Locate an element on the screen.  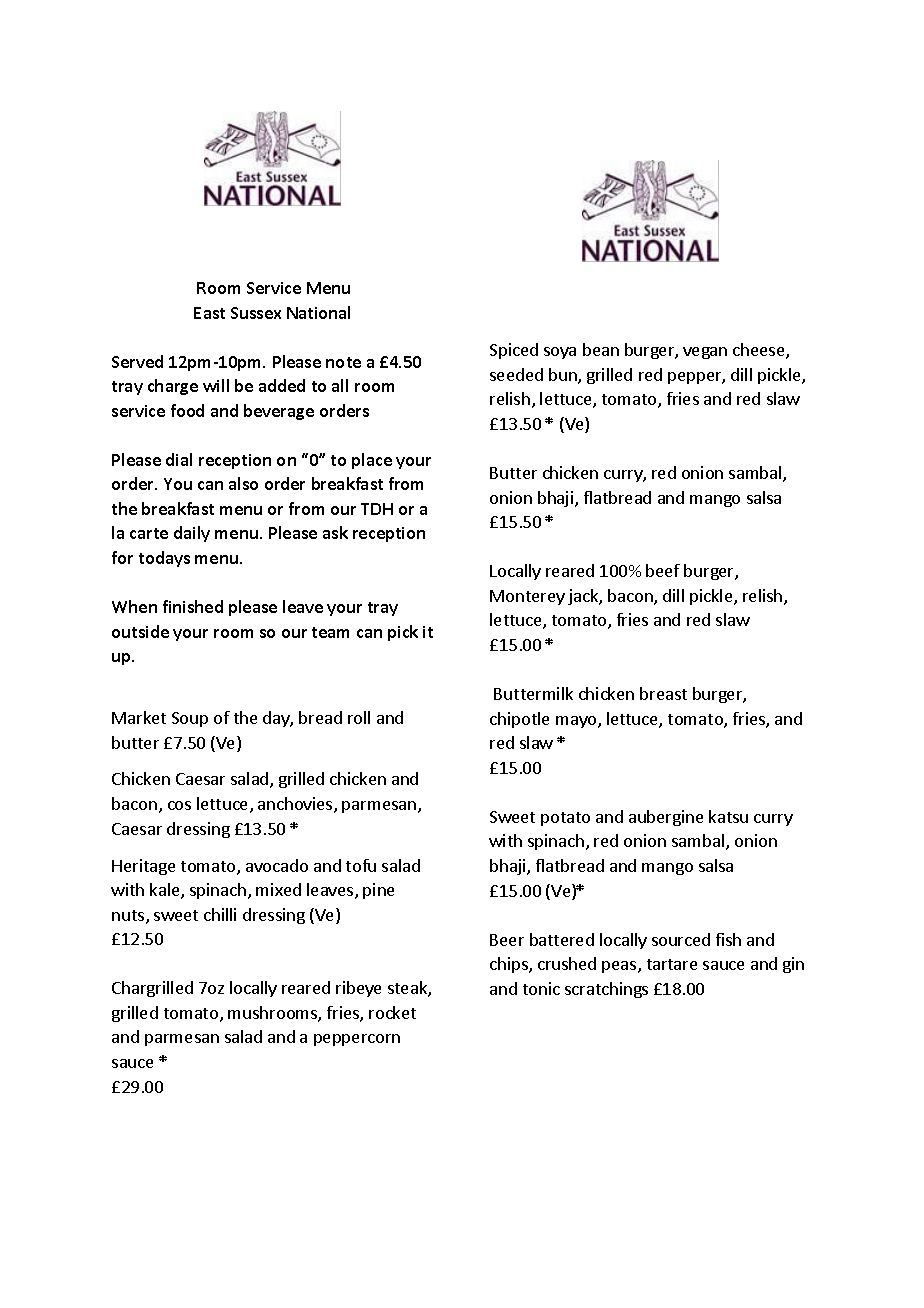
ask is located at coordinates (335, 532).
